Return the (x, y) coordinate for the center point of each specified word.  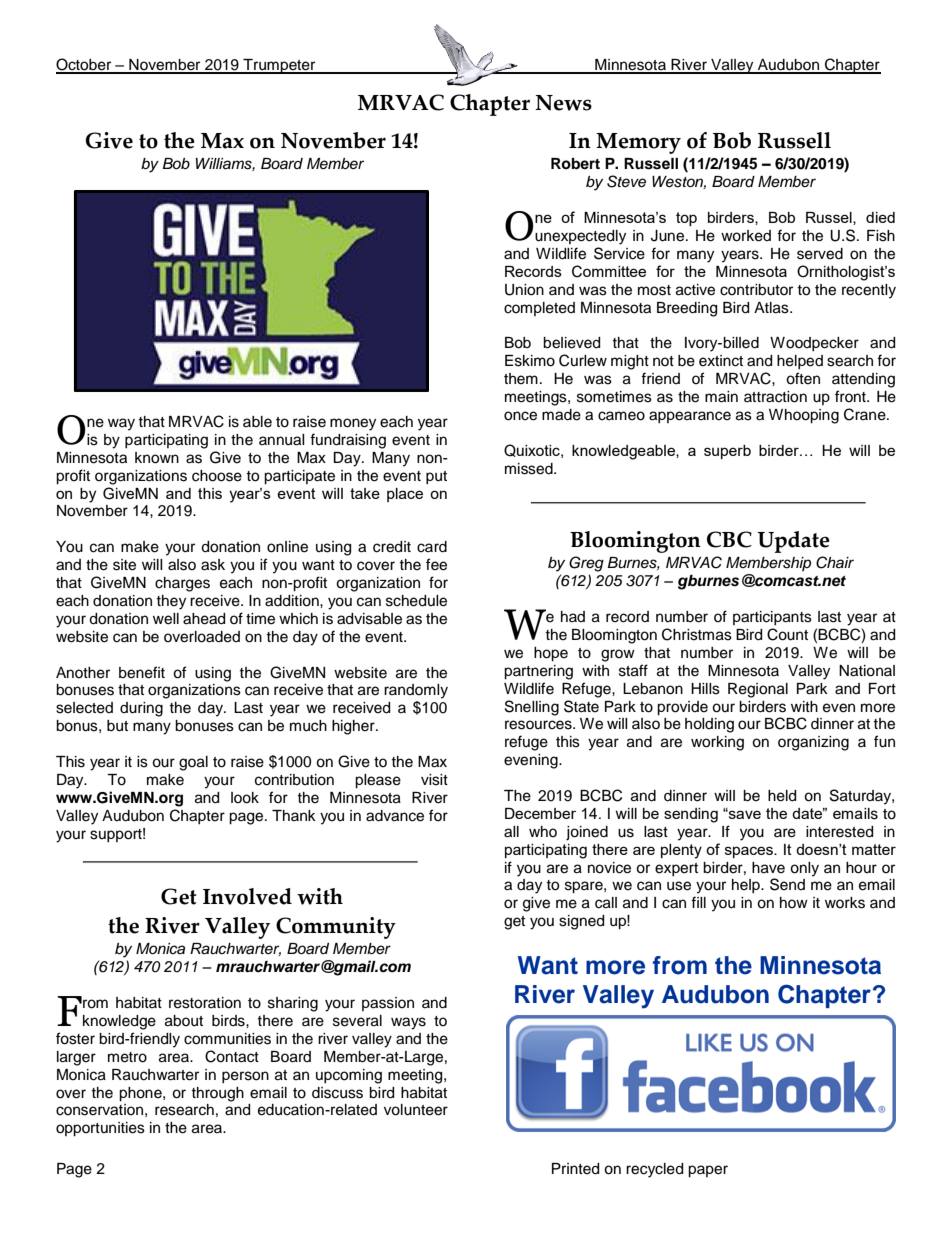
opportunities (100, 1129)
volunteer (416, 1110)
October (85, 65)
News (564, 103)
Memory (638, 143)
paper (708, 1171)
